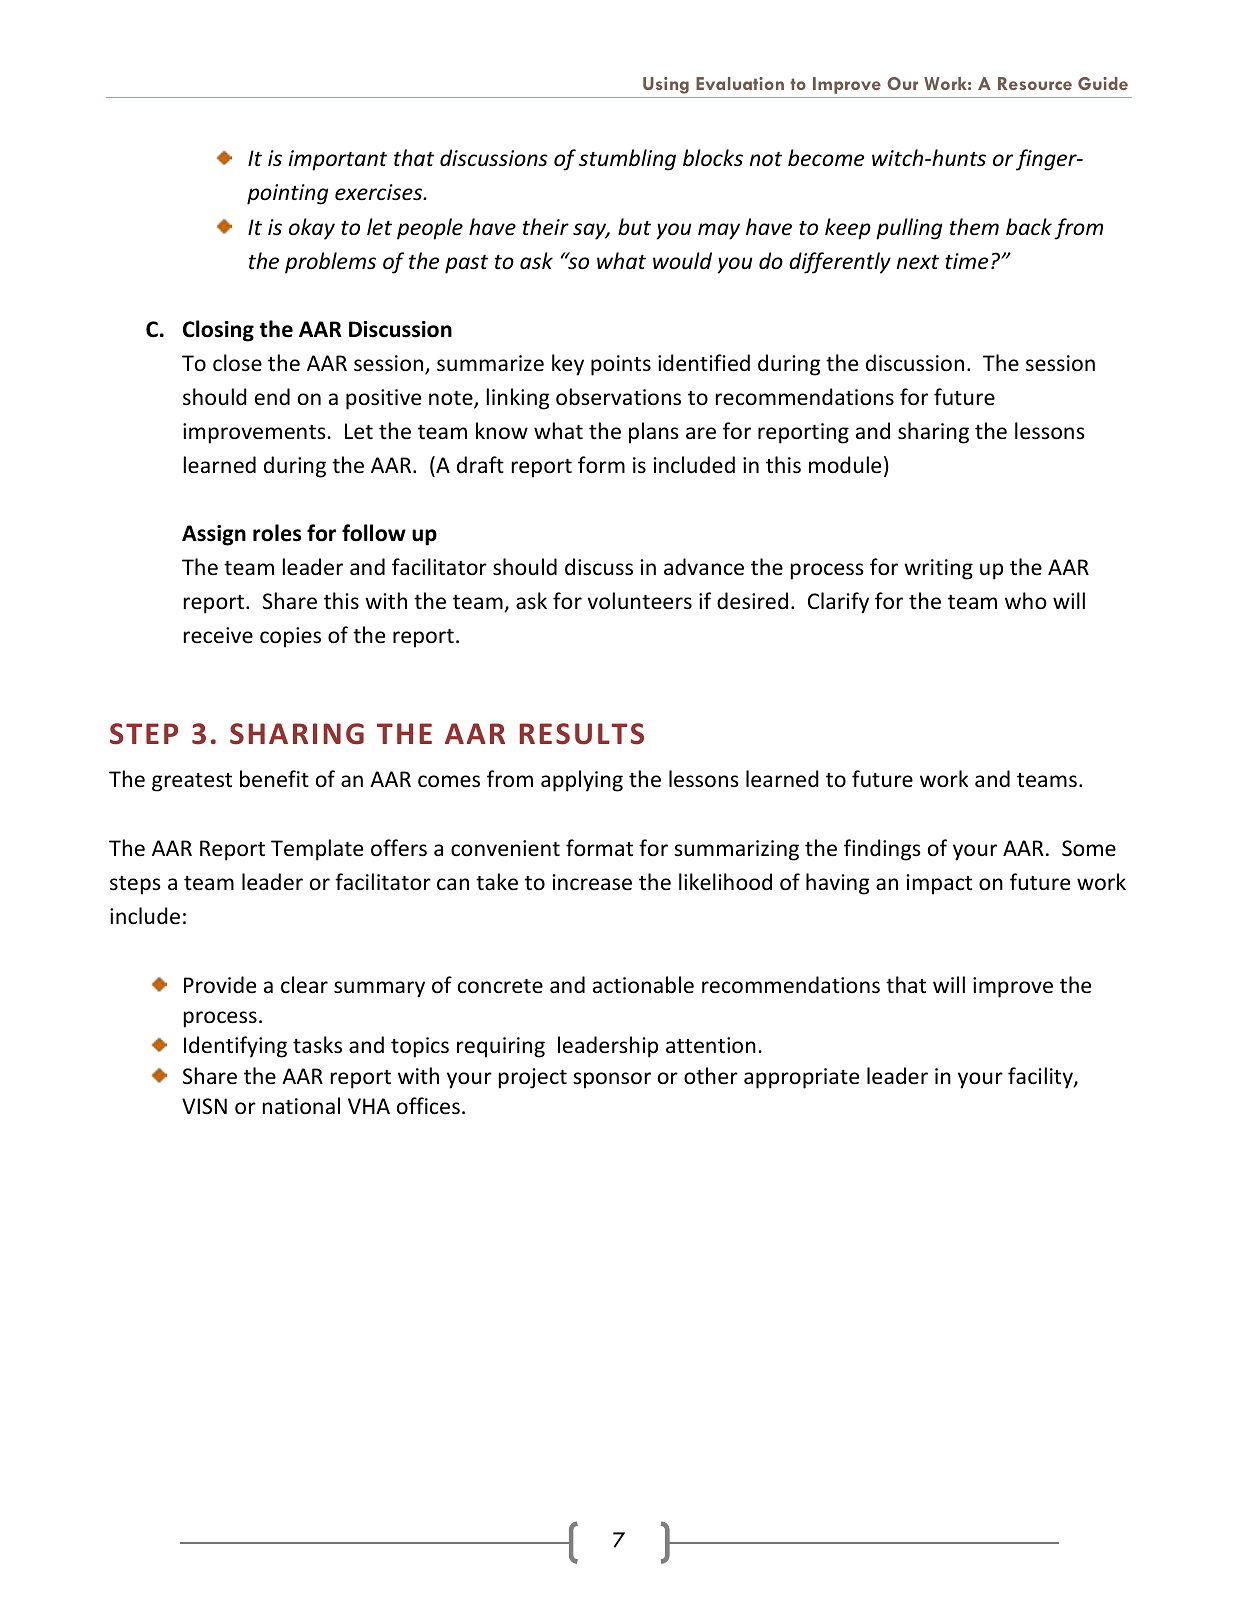 The image size is (1238, 1602). I want to click on RESULTS, so click(582, 734).
